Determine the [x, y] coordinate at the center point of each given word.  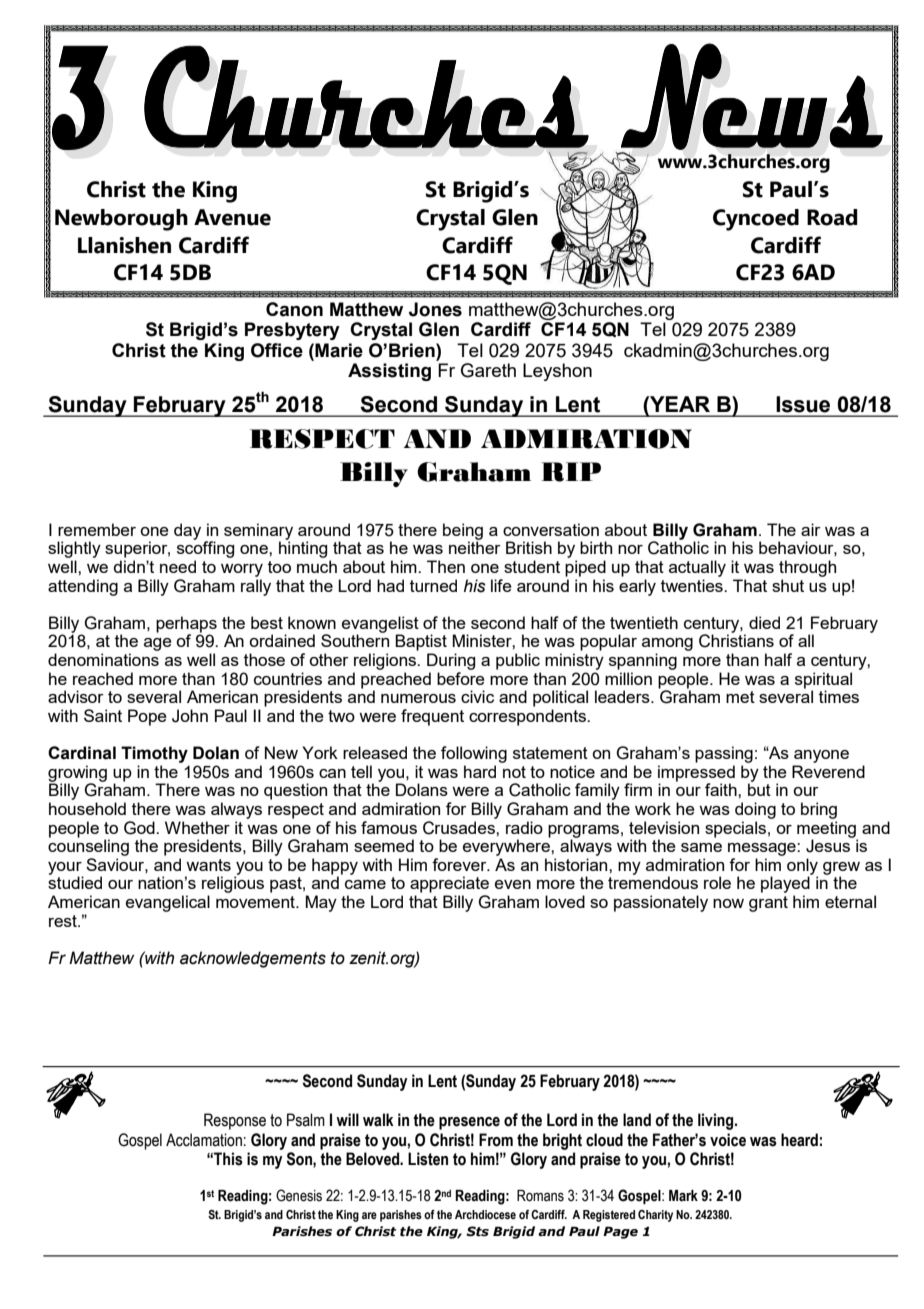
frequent [432, 717]
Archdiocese [485, 1214]
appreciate [449, 884]
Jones [435, 309]
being [463, 532]
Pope [147, 717]
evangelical [168, 903]
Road [832, 217]
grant [768, 904]
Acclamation [204, 1140]
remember [97, 529]
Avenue [232, 217]
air [811, 529]
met [740, 697]
